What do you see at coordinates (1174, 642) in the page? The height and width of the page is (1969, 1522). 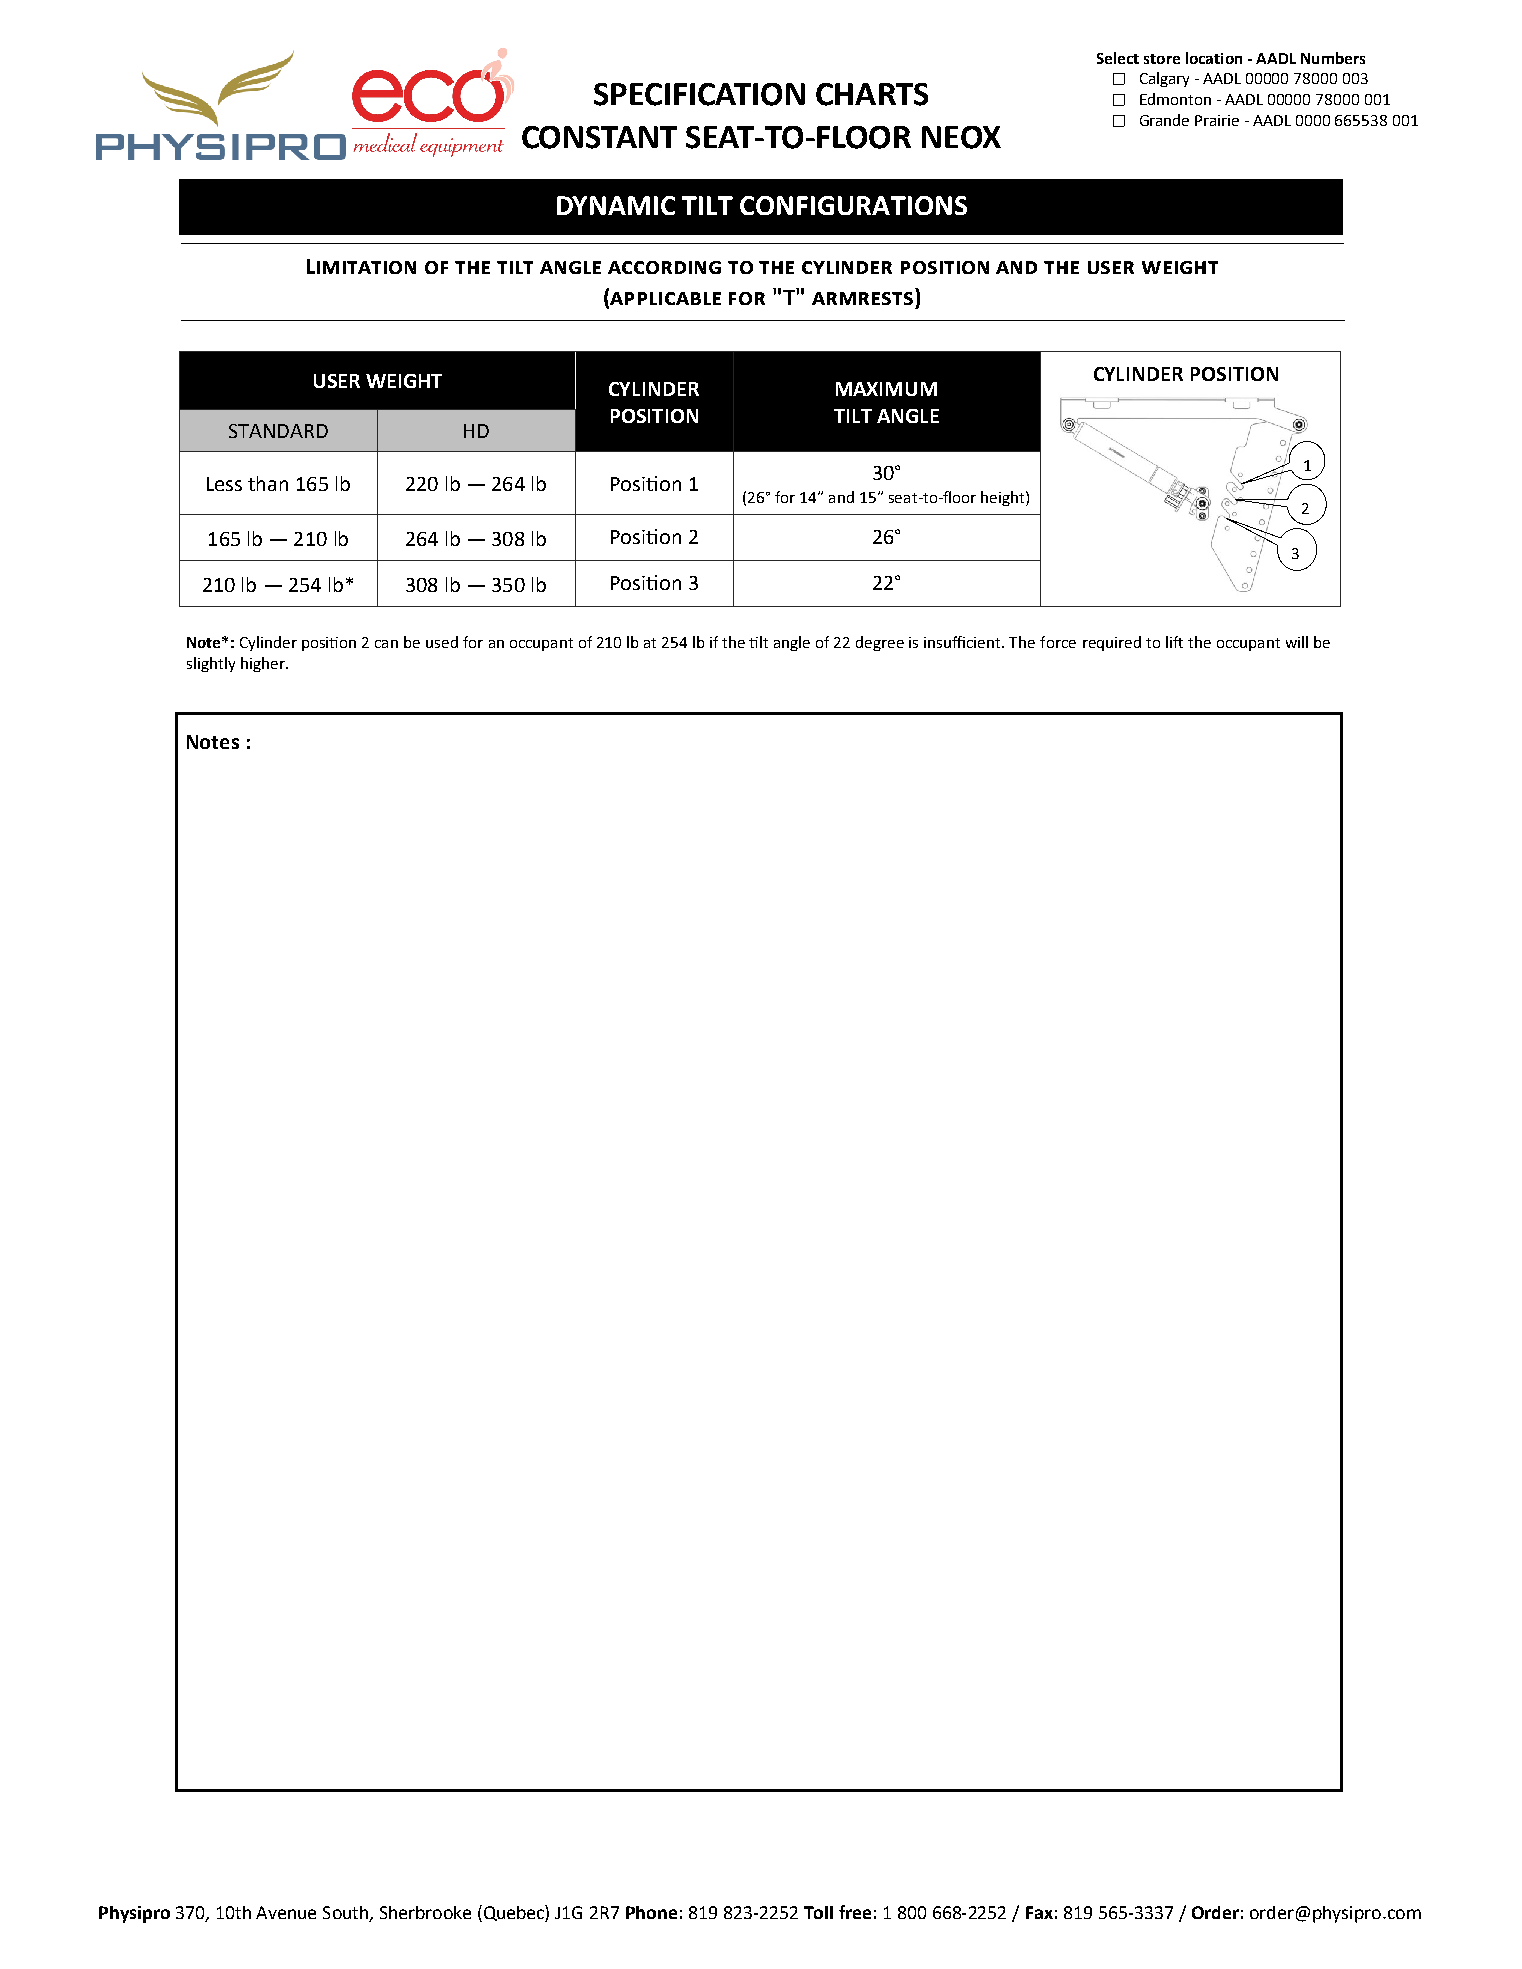 I see `lift` at bounding box center [1174, 642].
